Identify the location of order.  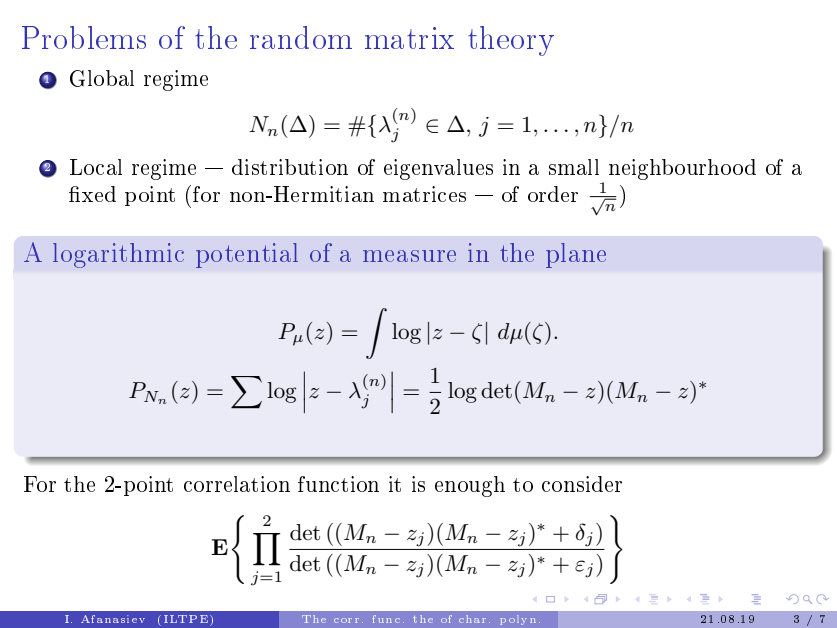
(553, 194).
